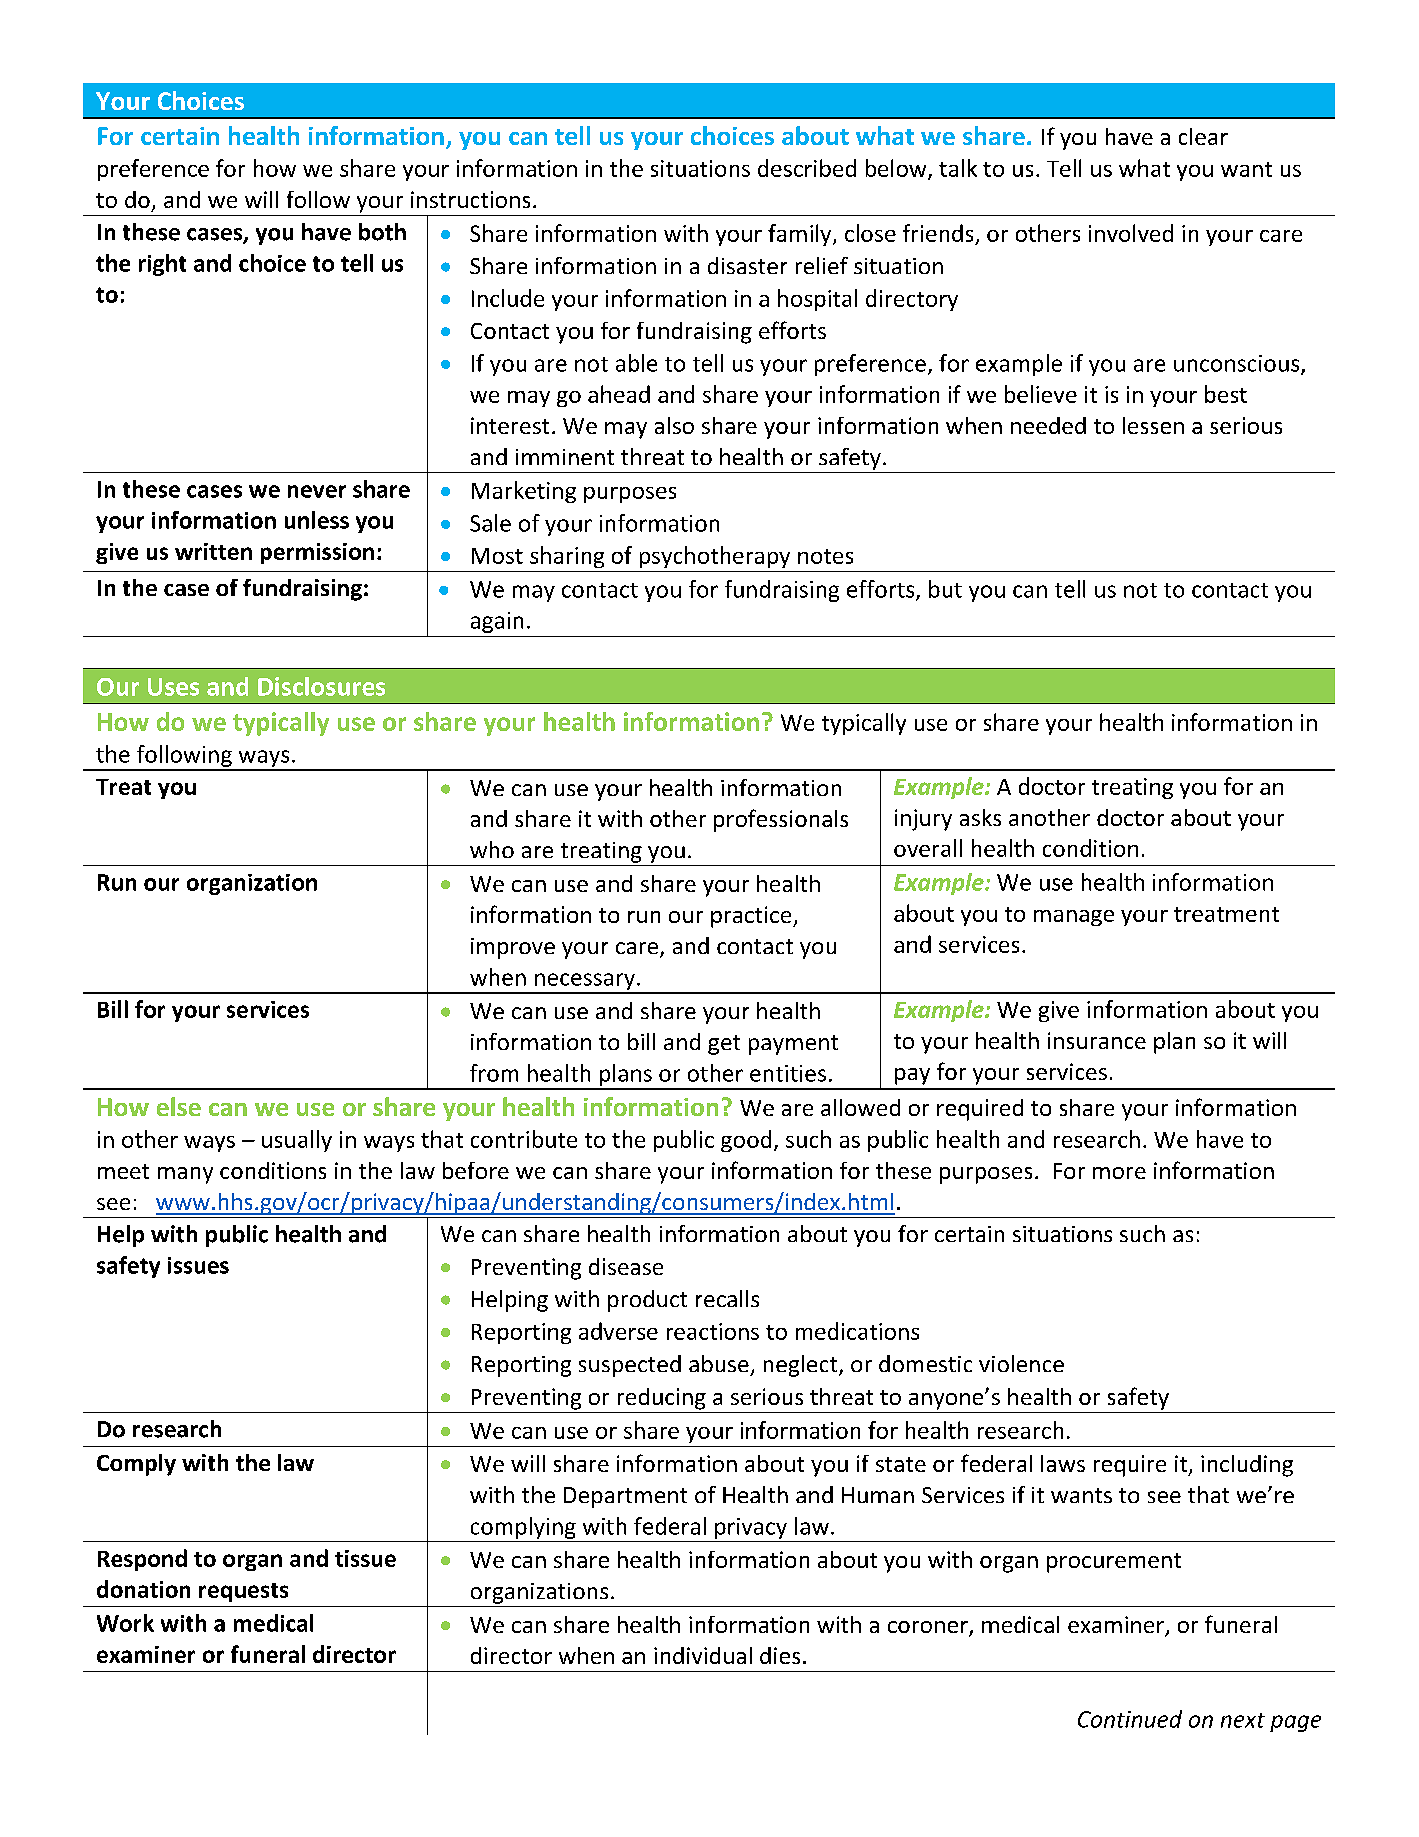 This image has height=1837, width=1419. Describe the element at coordinates (198, 1265) in the image. I see `issues` at that location.
